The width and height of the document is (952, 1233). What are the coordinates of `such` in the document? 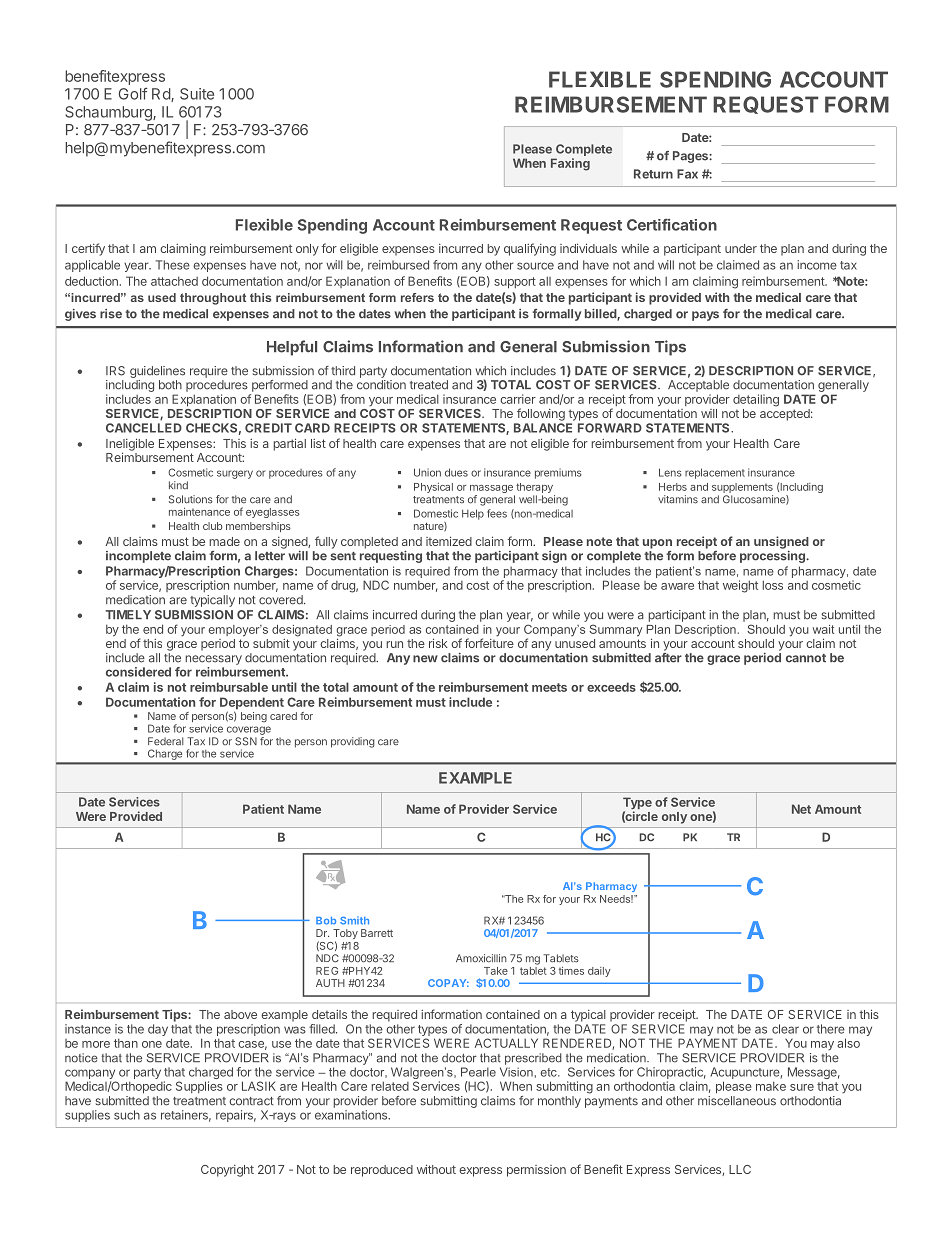 It's located at (127, 1115).
